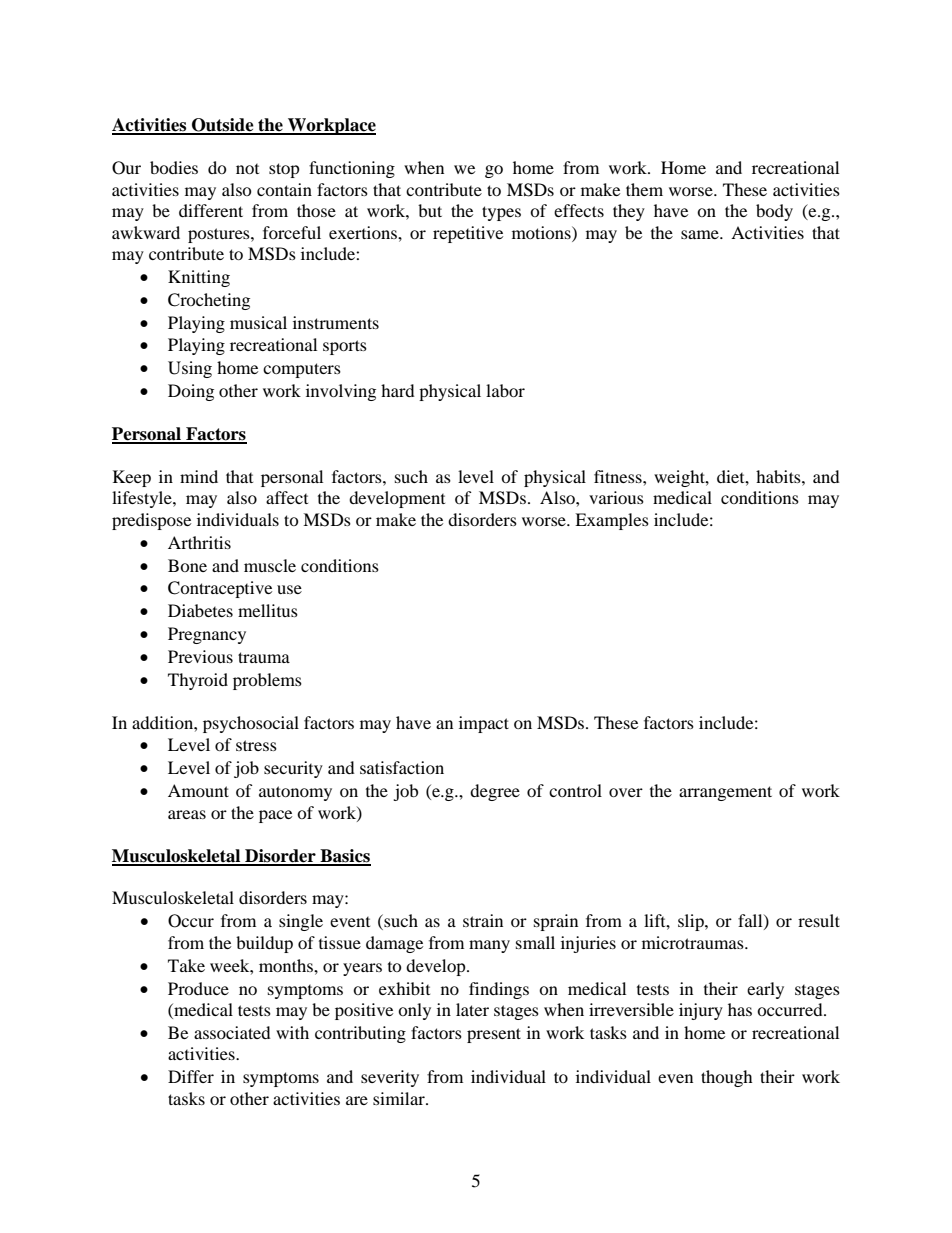  I want to click on buildup, so click(264, 944).
